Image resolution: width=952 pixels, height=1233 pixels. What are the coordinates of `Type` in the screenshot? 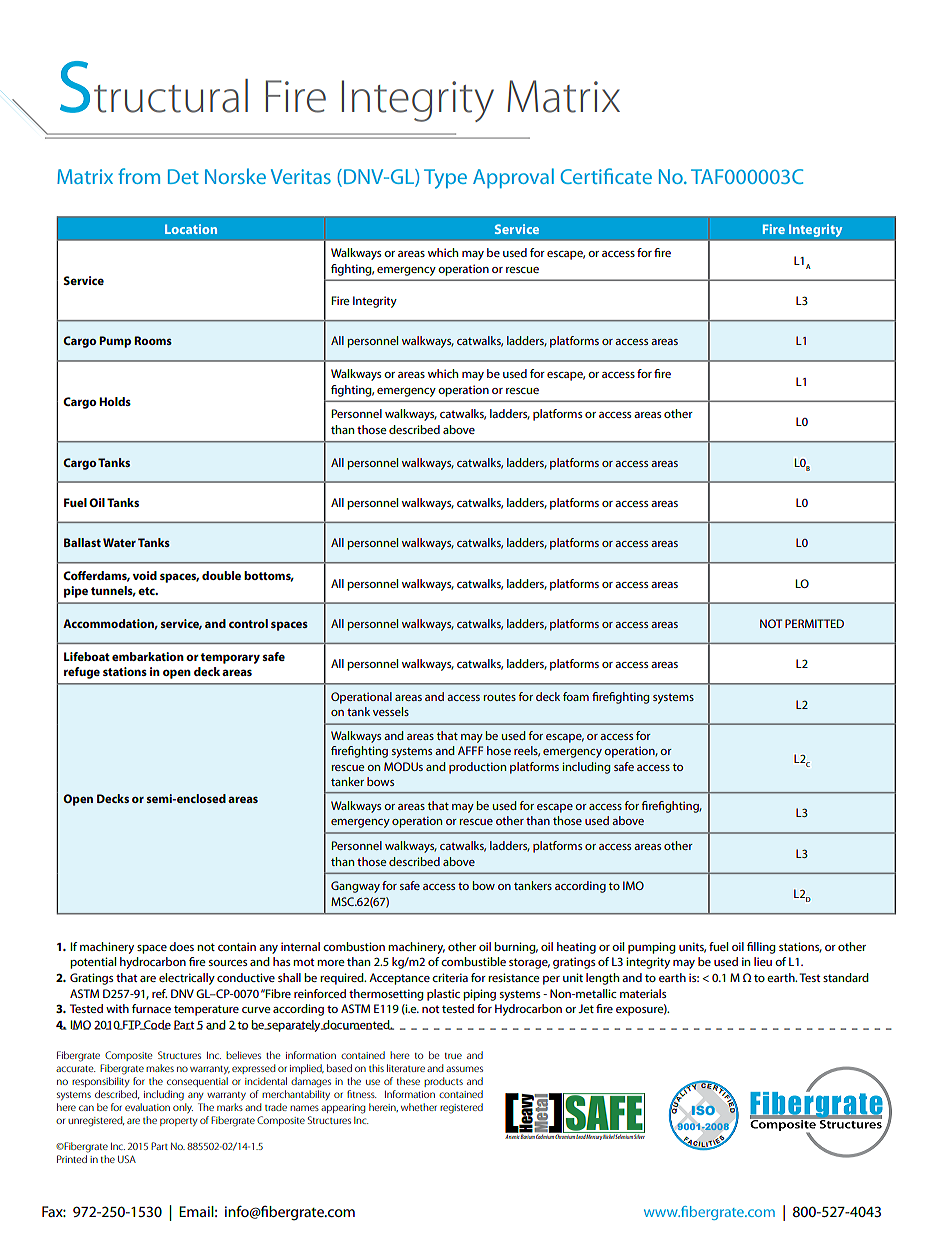 It's located at (445, 179).
